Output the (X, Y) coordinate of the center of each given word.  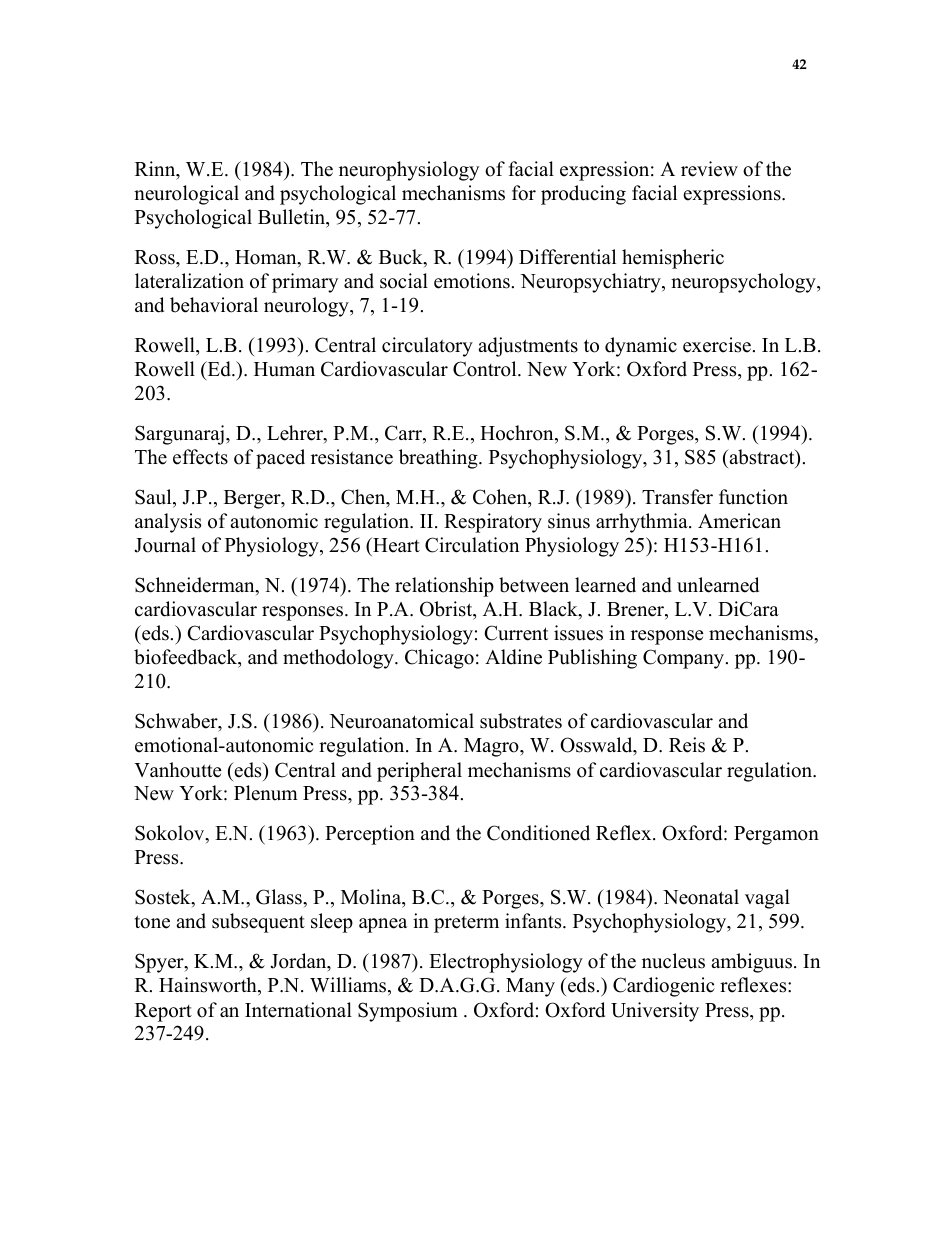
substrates (521, 721)
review (709, 169)
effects (200, 457)
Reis (687, 745)
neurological (186, 195)
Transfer (677, 497)
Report (163, 1012)
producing (583, 195)
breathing (439, 459)
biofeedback (187, 658)
